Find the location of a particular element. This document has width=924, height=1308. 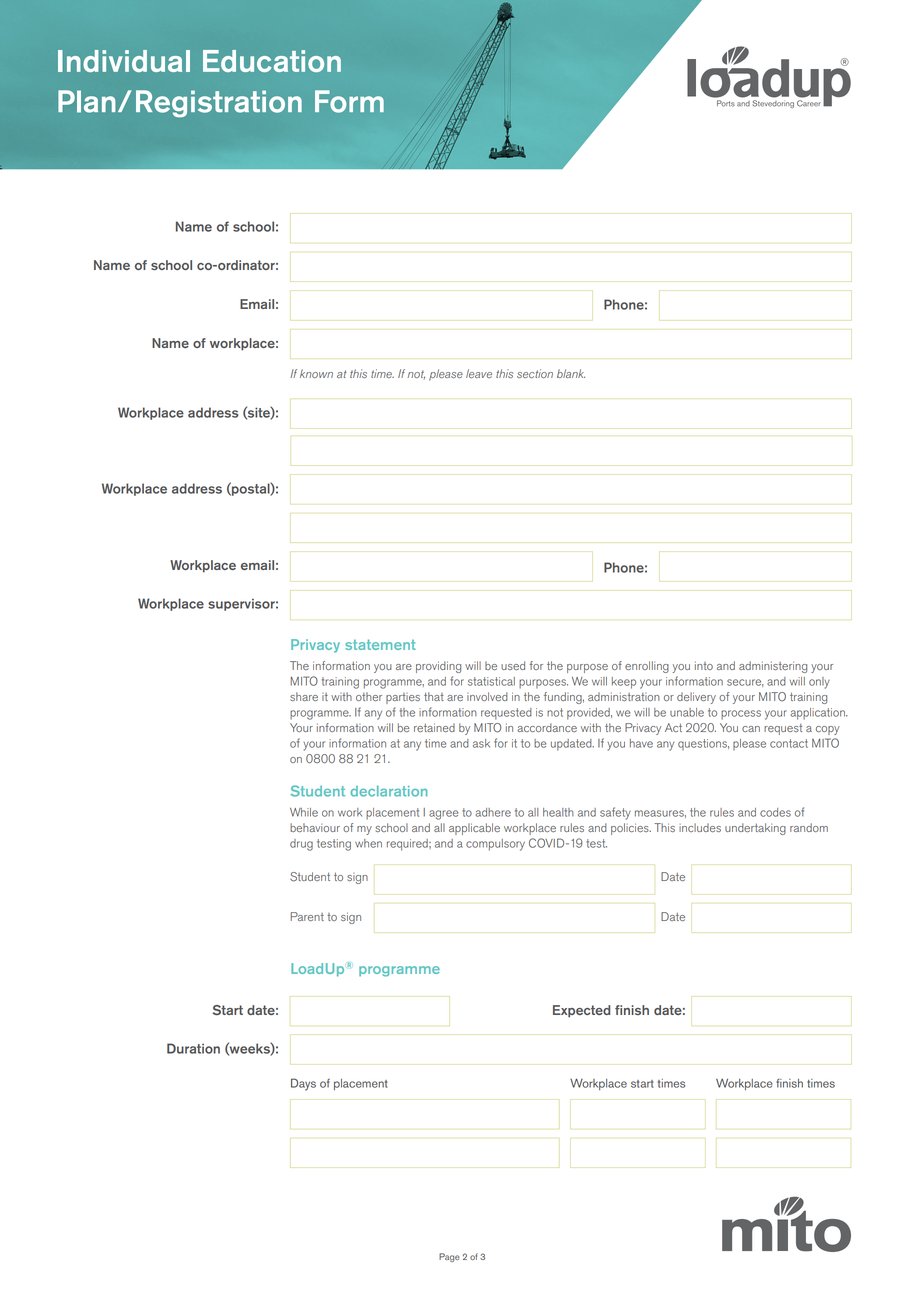

Page is located at coordinates (449, 1257).
